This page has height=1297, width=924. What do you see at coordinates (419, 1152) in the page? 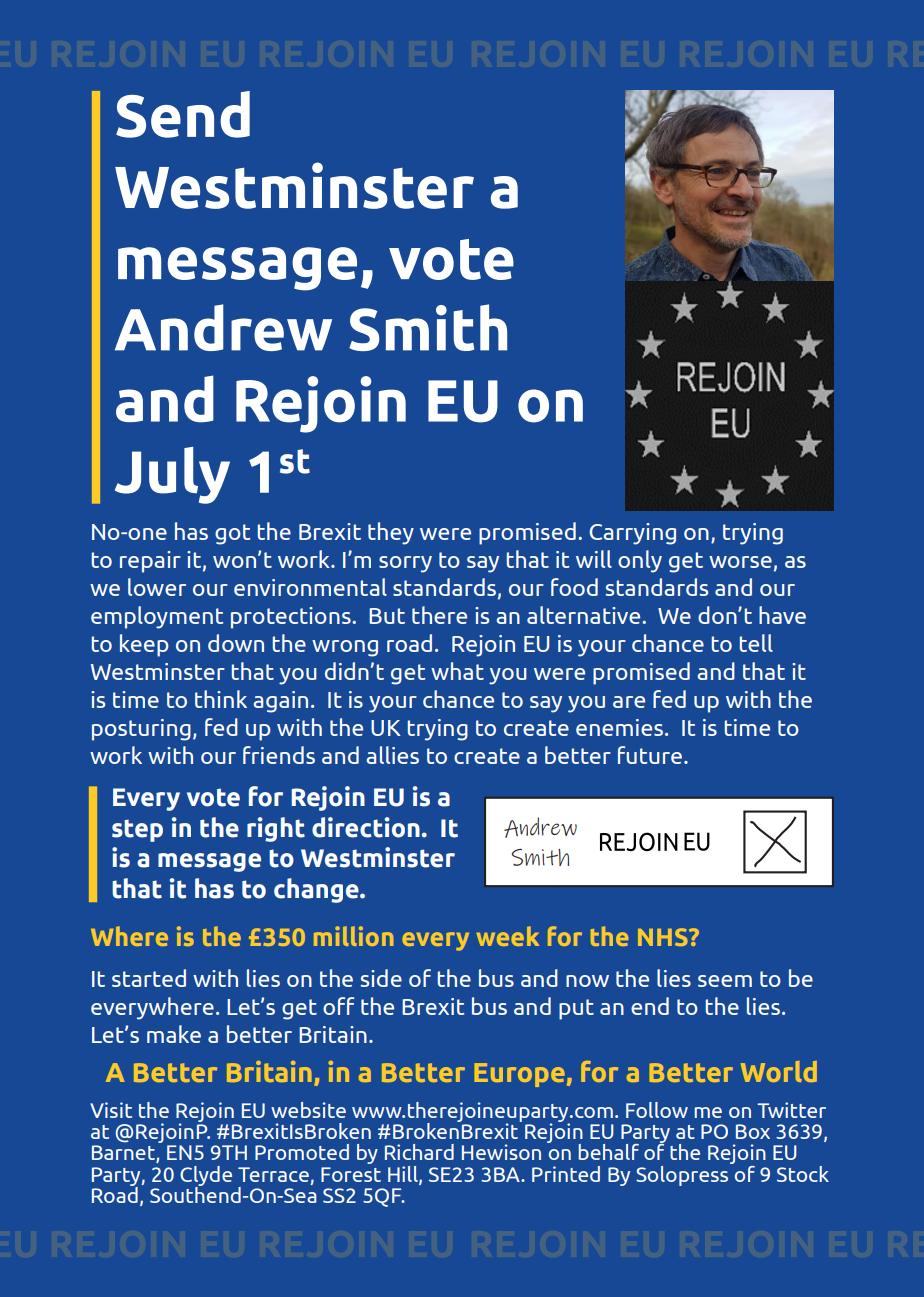
I see `Richard` at bounding box center [419, 1152].
